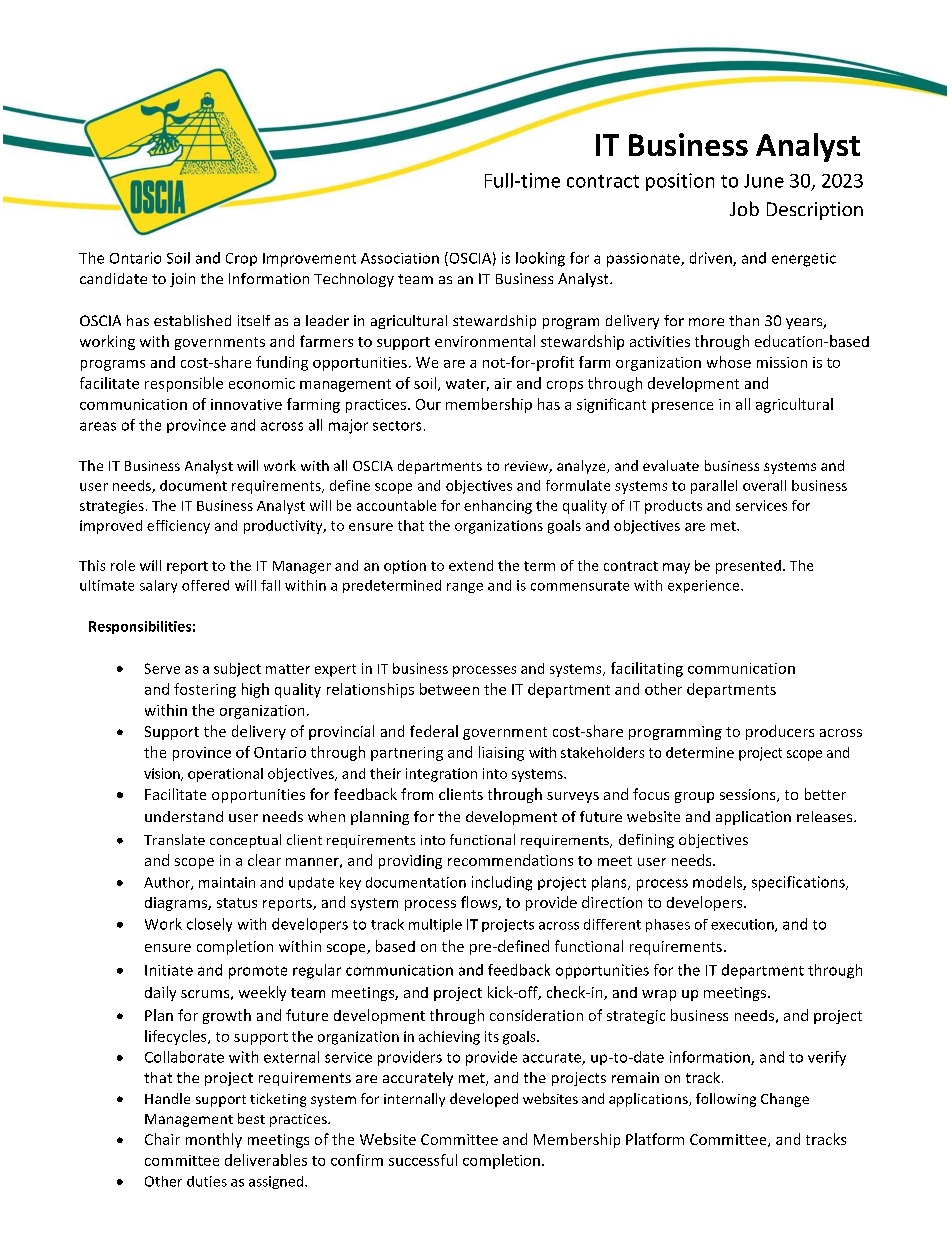 The image size is (952, 1233). Describe the element at coordinates (182, 280) in the page. I see `join` at that location.
